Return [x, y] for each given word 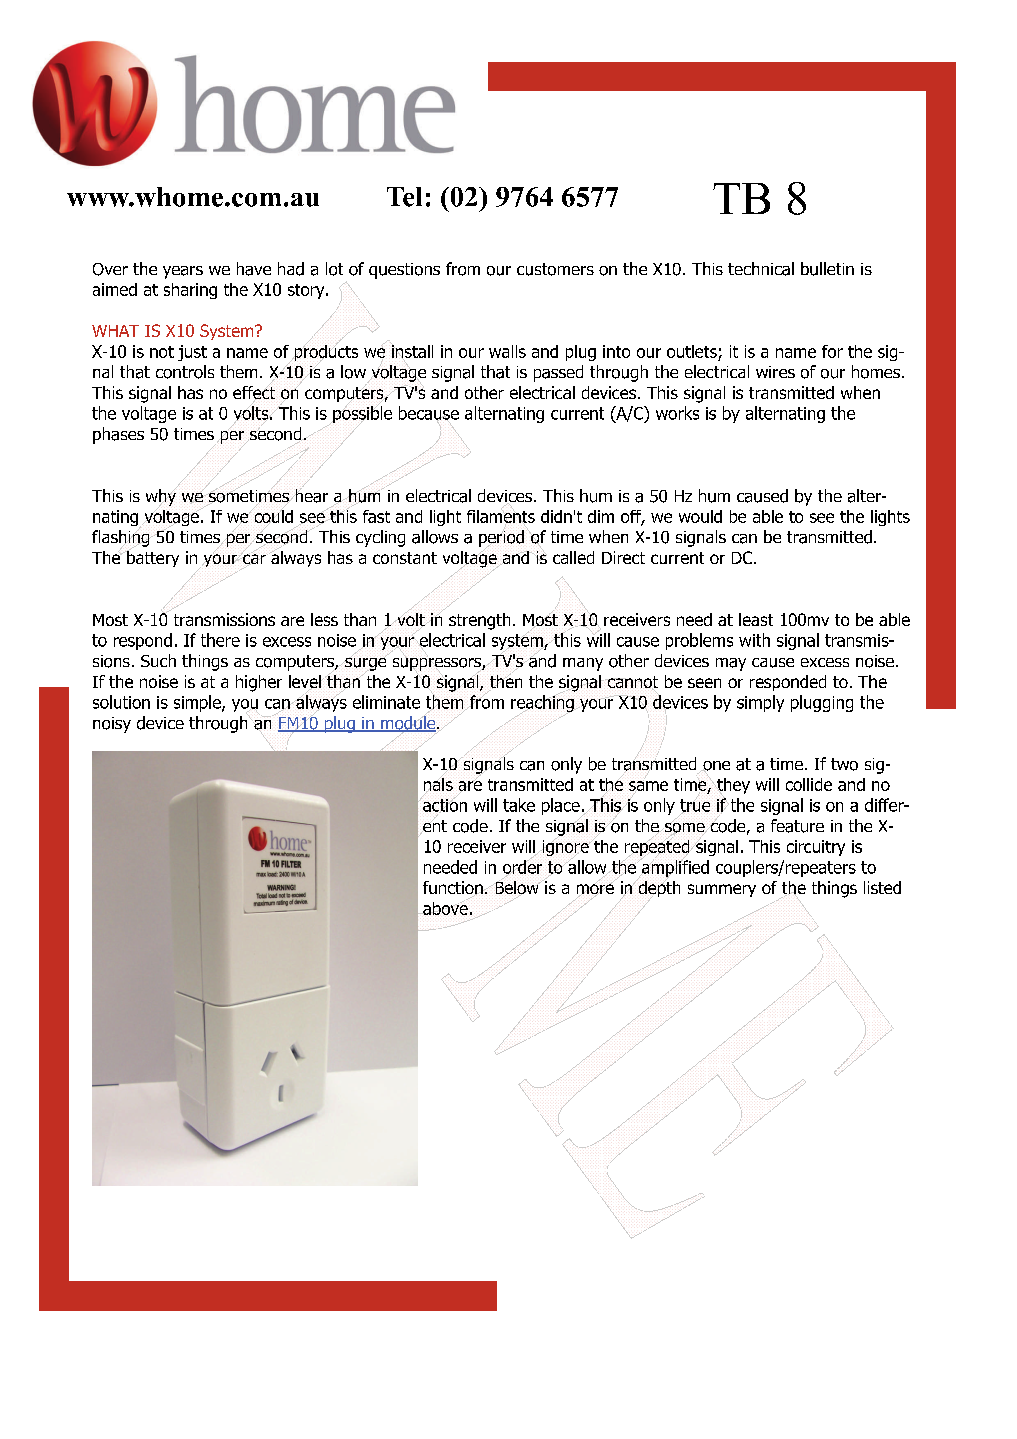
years [183, 272]
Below [517, 888]
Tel [404, 197]
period [501, 538]
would [700, 516]
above [444, 907]
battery [152, 558]
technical [761, 269]
